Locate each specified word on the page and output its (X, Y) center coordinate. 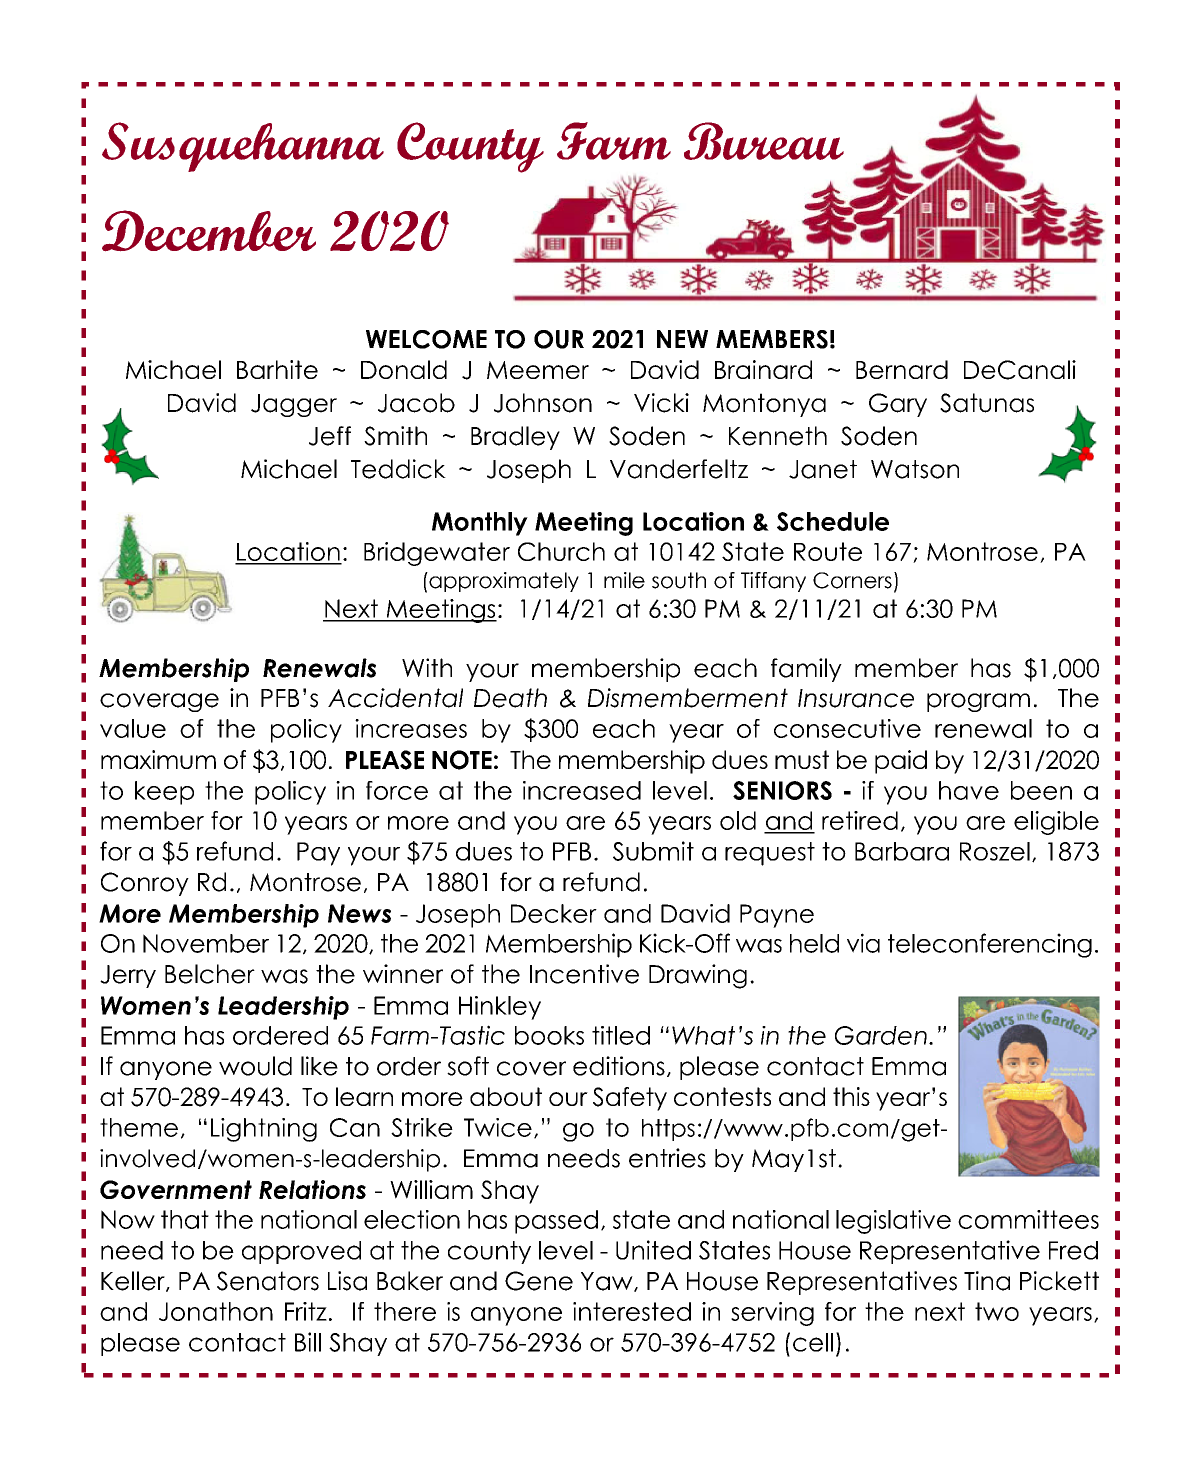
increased (582, 790)
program (978, 702)
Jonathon (216, 1311)
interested (632, 1311)
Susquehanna (243, 147)
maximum (158, 759)
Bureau (764, 141)
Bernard (902, 369)
